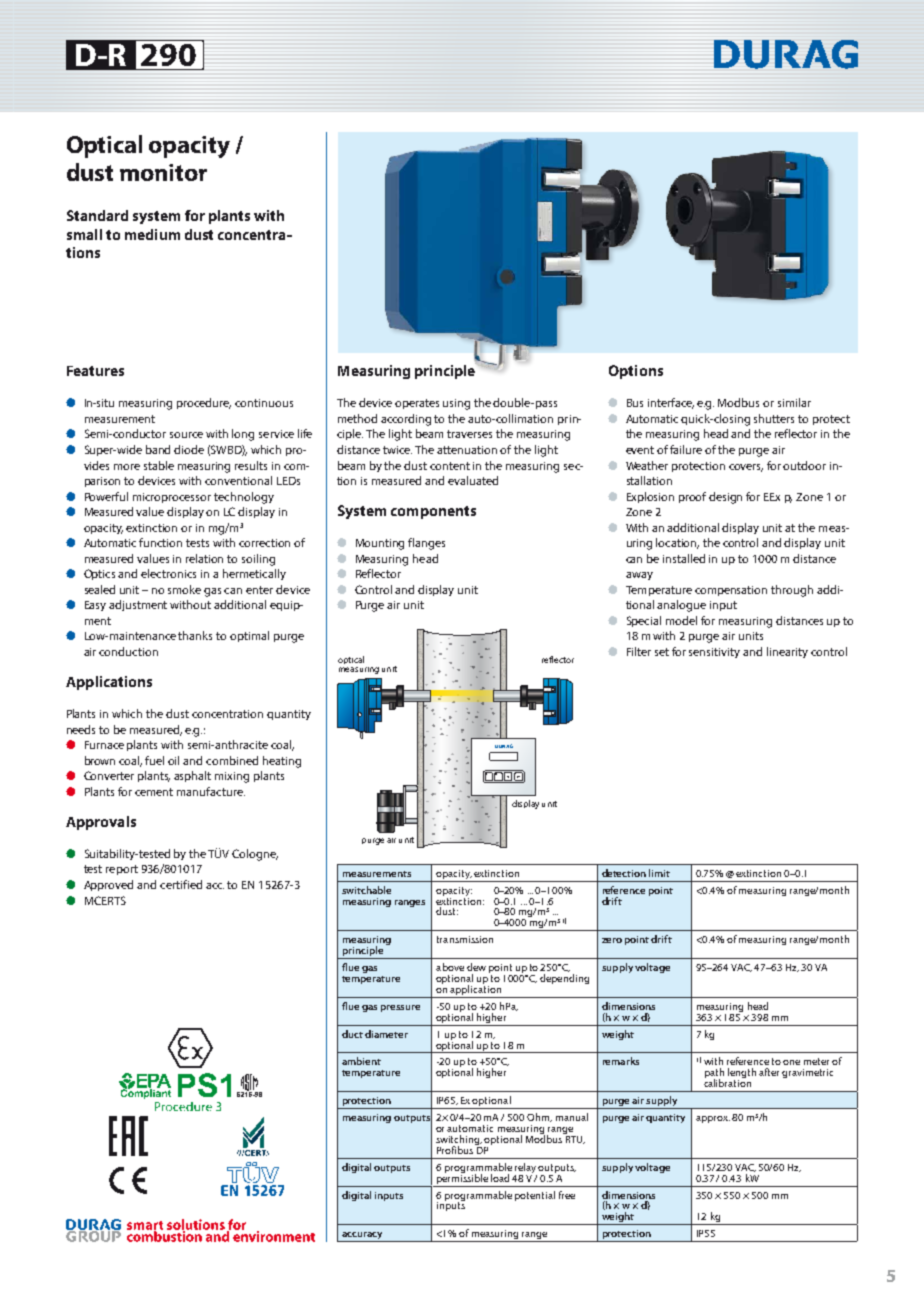  Describe the element at coordinates (456, 404) in the image. I see `using` at that location.
